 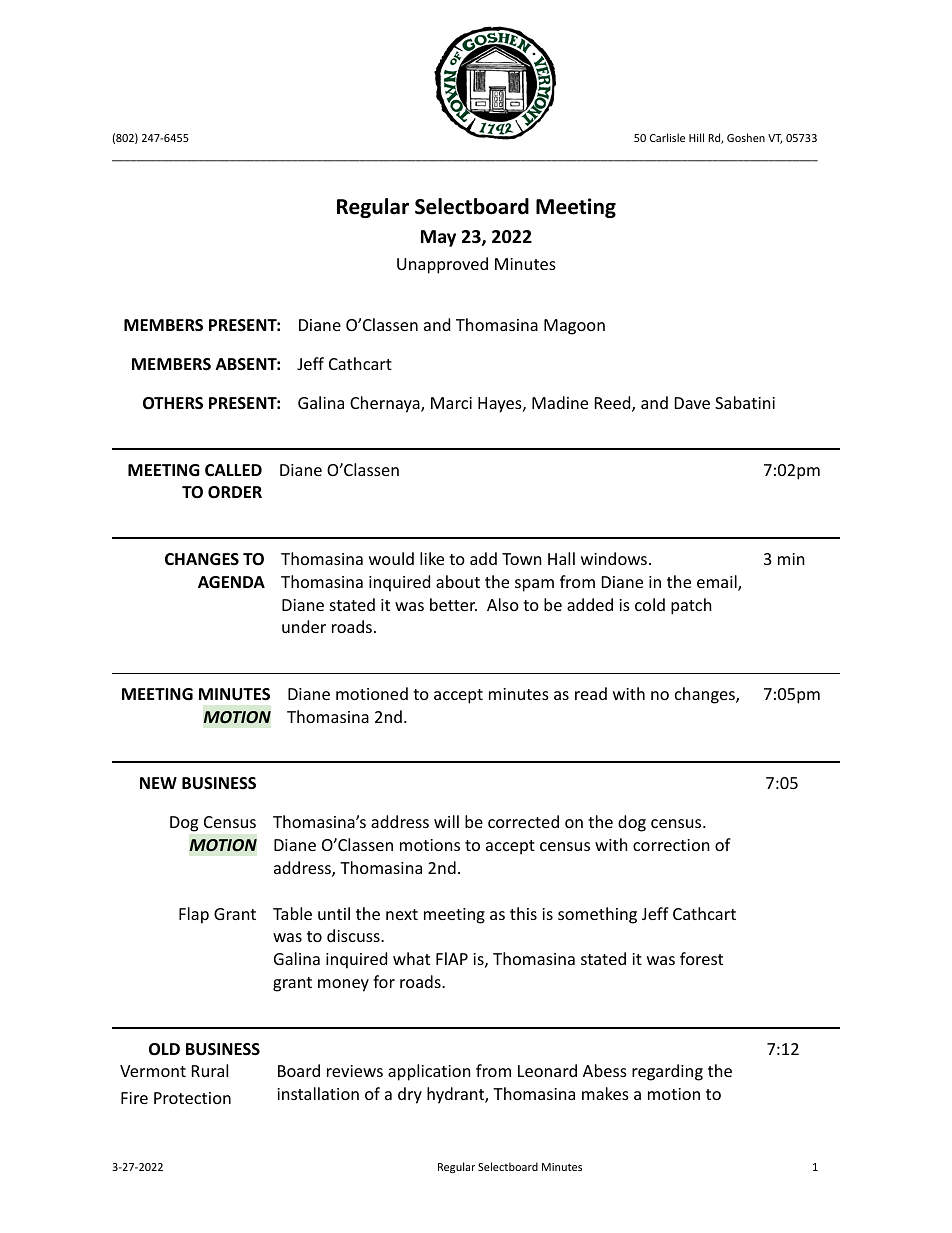 I want to click on Carlisle, so click(x=667, y=137).
